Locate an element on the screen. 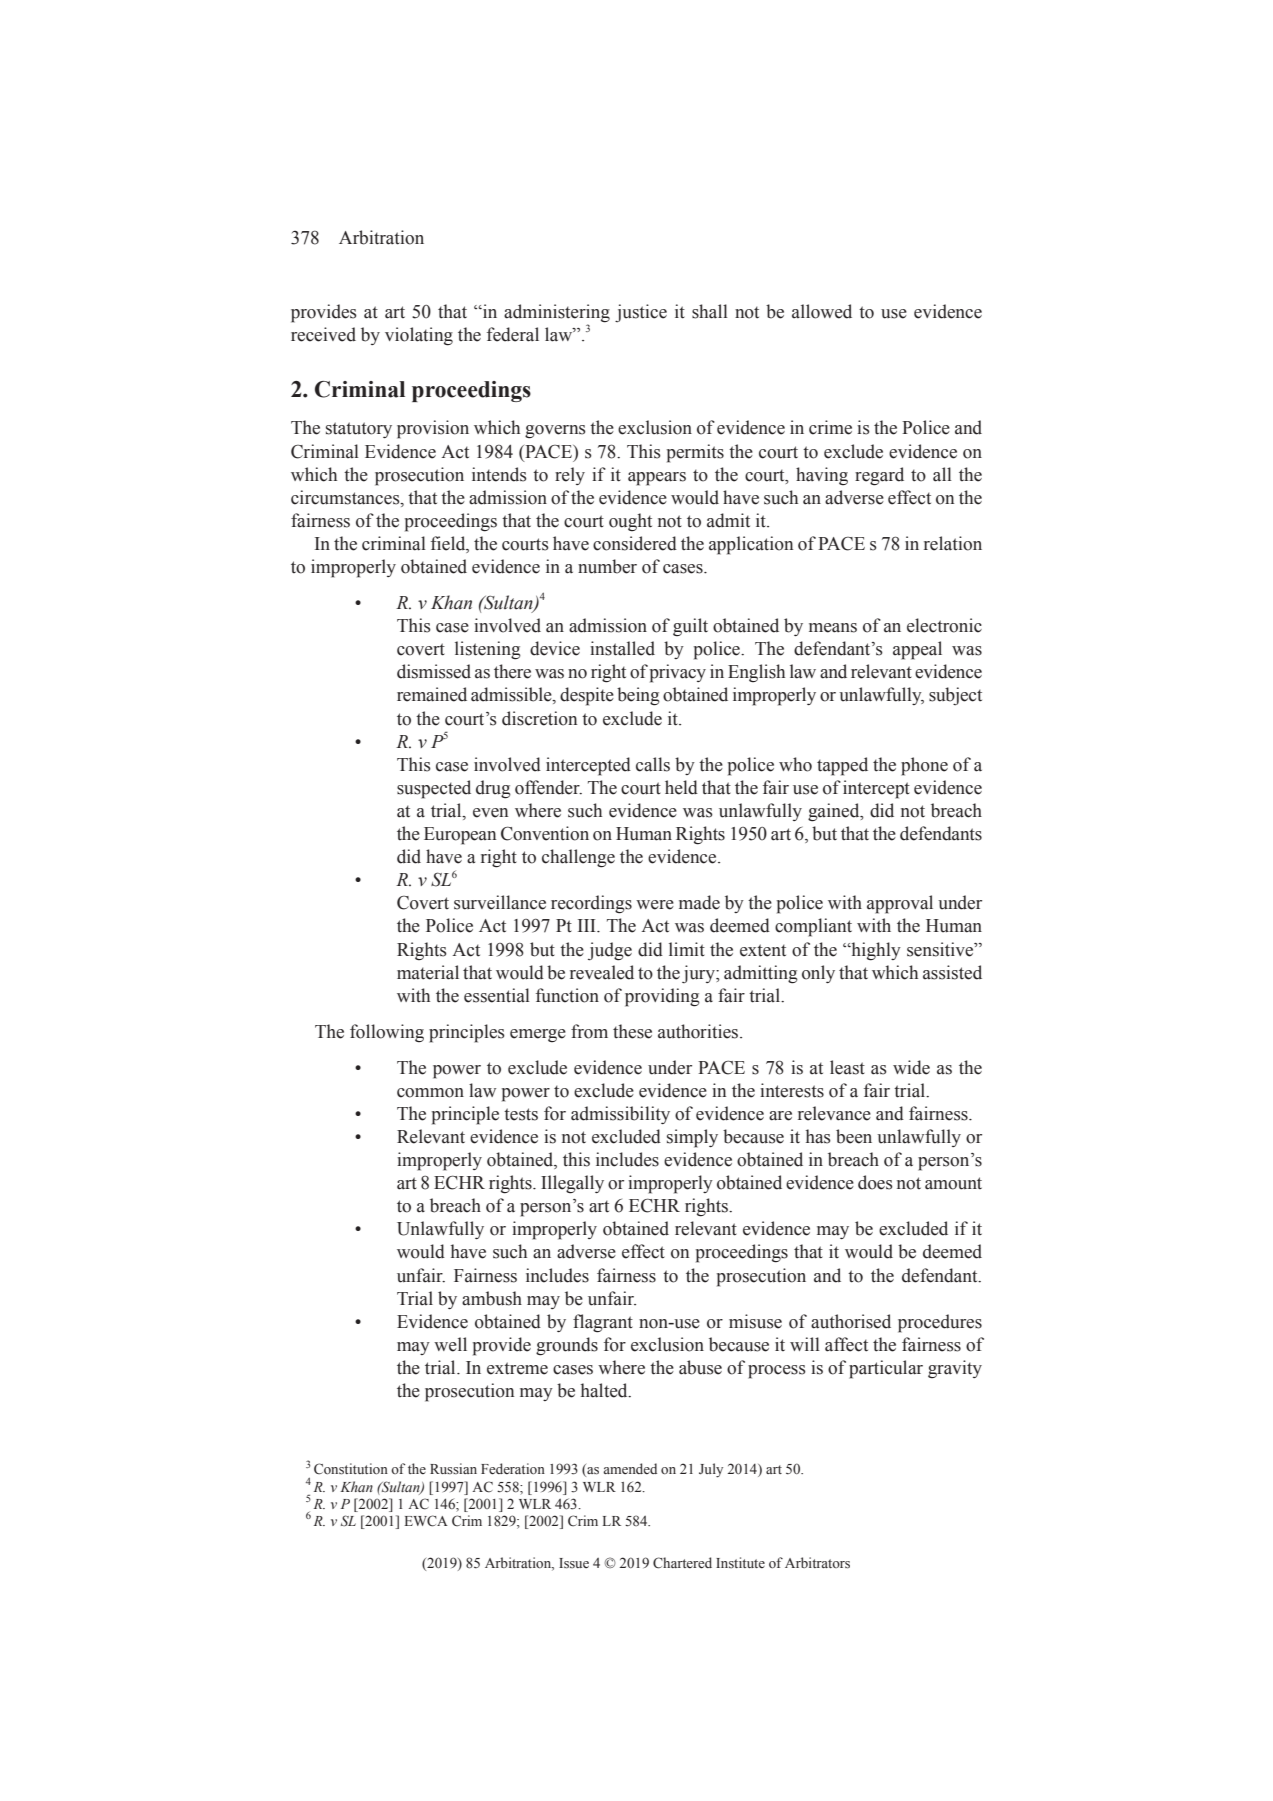  calls is located at coordinates (653, 764).
